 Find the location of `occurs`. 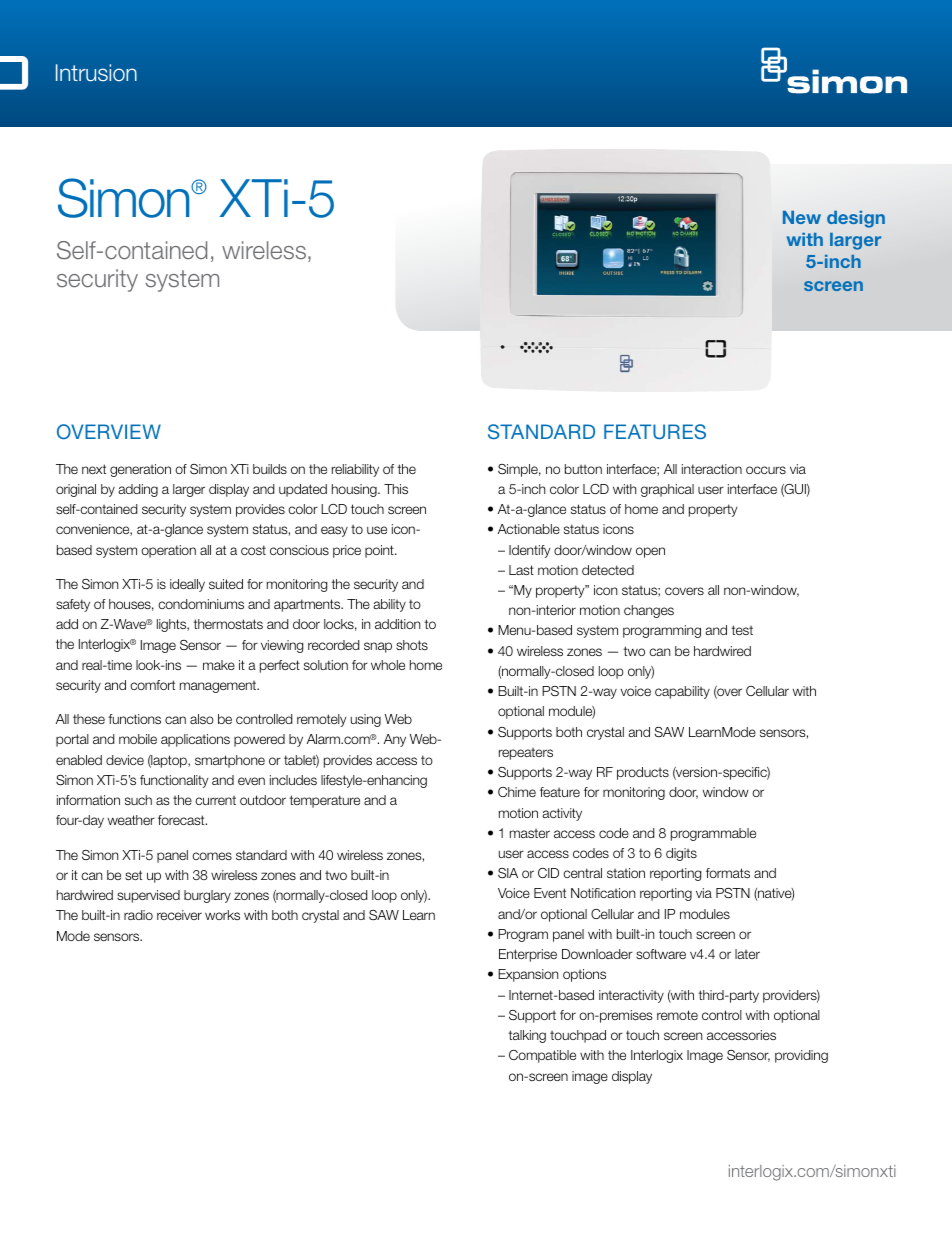

occurs is located at coordinates (766, 470).
